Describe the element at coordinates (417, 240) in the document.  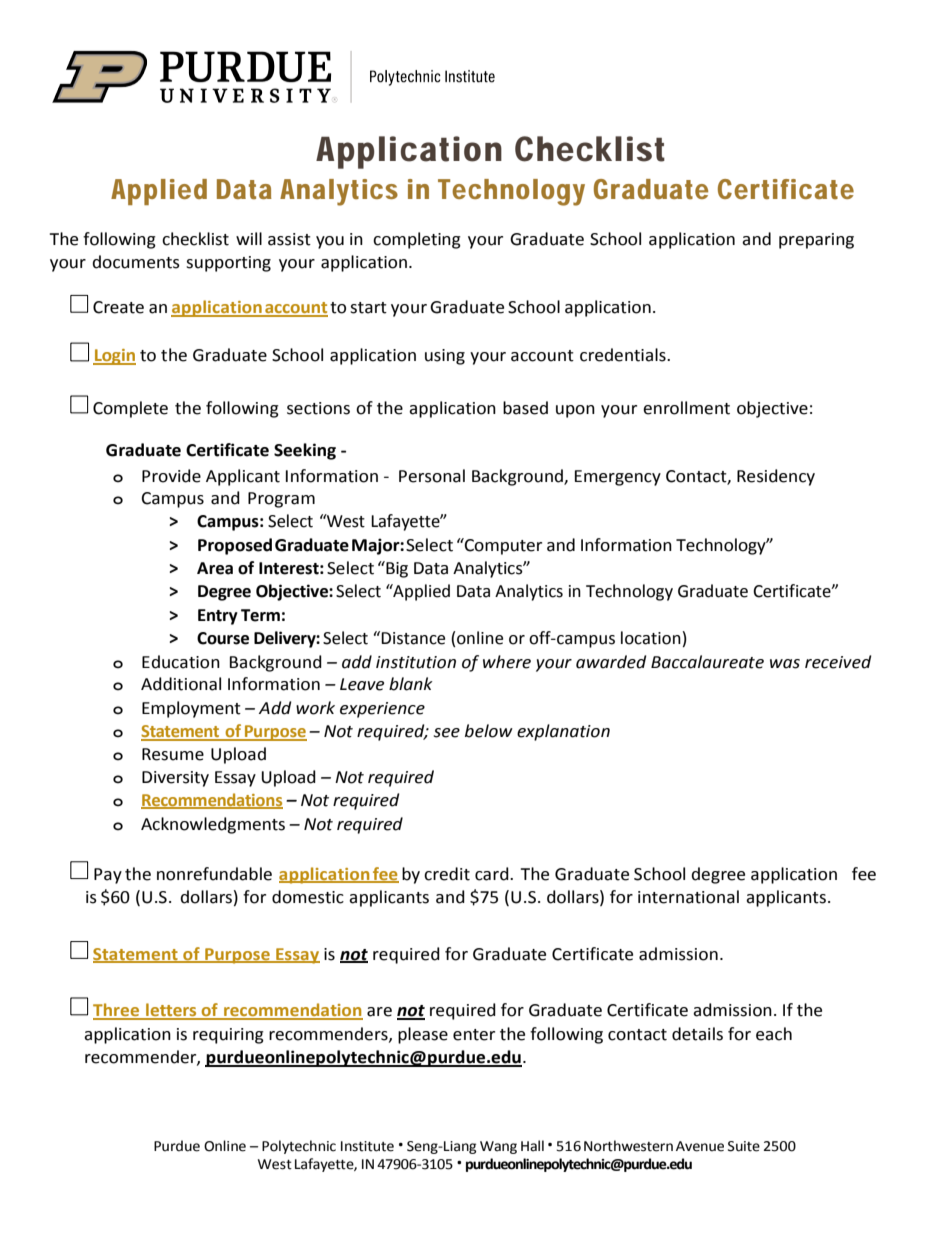
I see `completing` at that location.
